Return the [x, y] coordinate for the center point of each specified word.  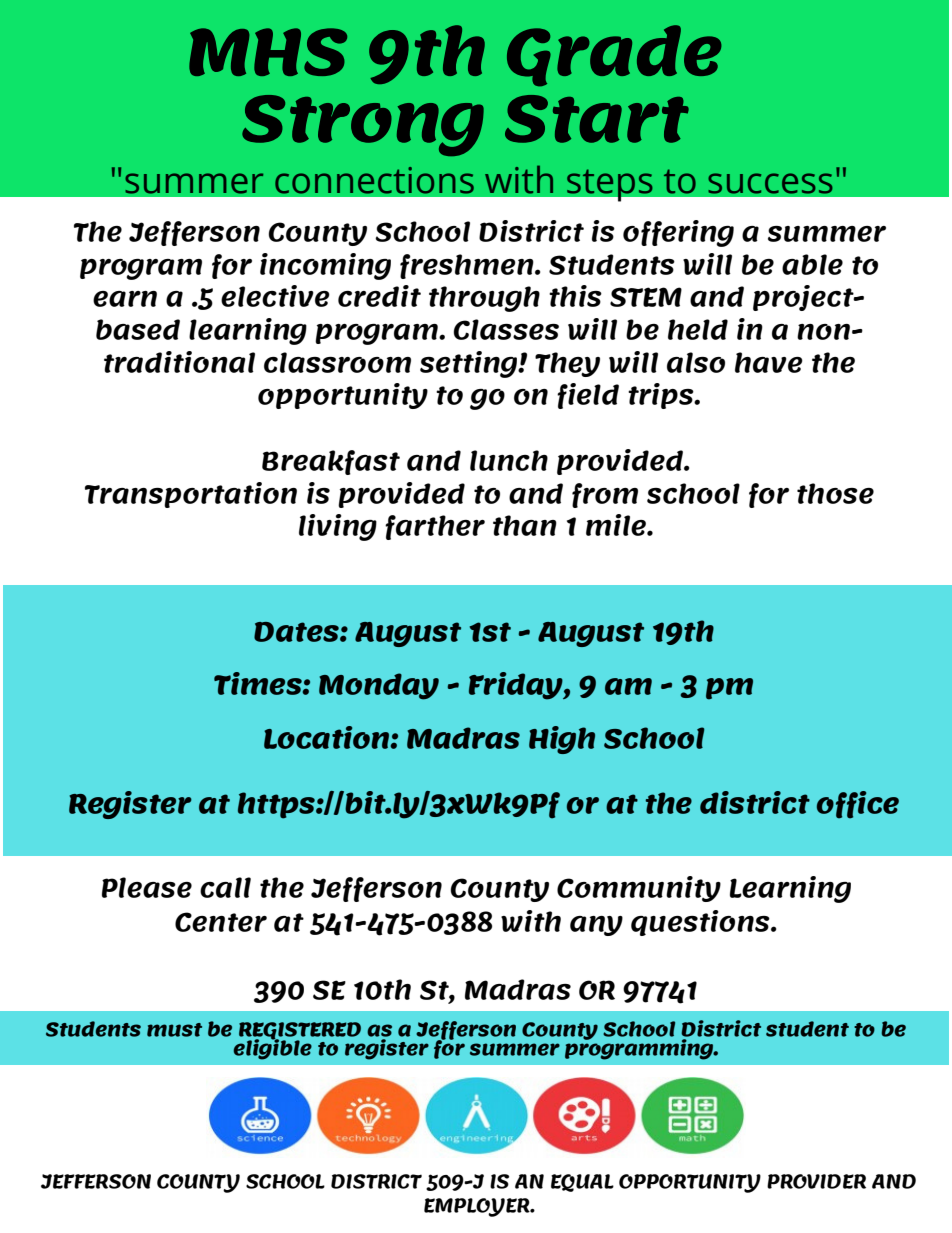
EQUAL [582, 1183]
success [770, 183]
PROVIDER [816, 1181]
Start [597, 119]
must [174, 1030]
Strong [363, 125]
